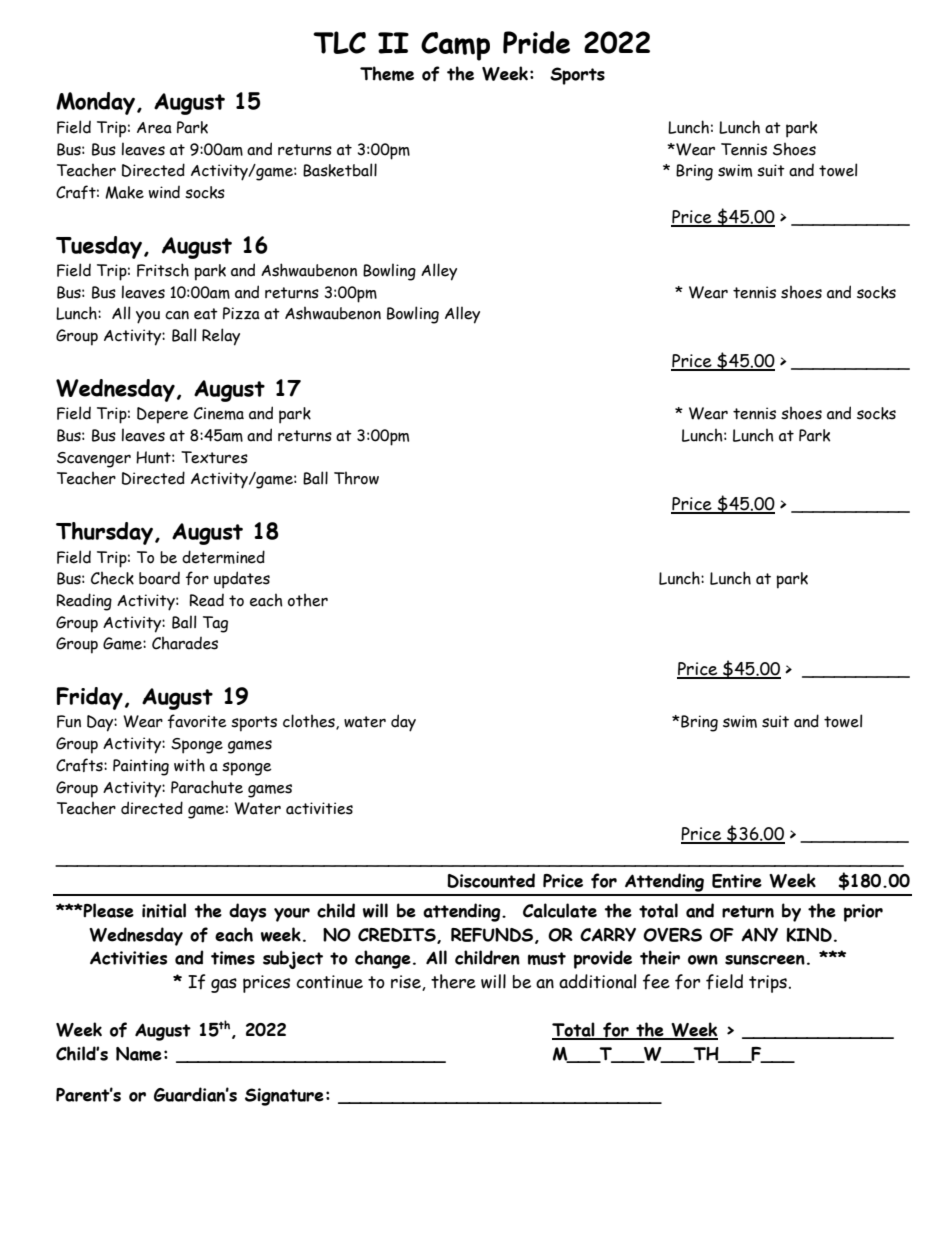 The image size is (952, 1233). I want to click on Throw, so click(356, 478).
